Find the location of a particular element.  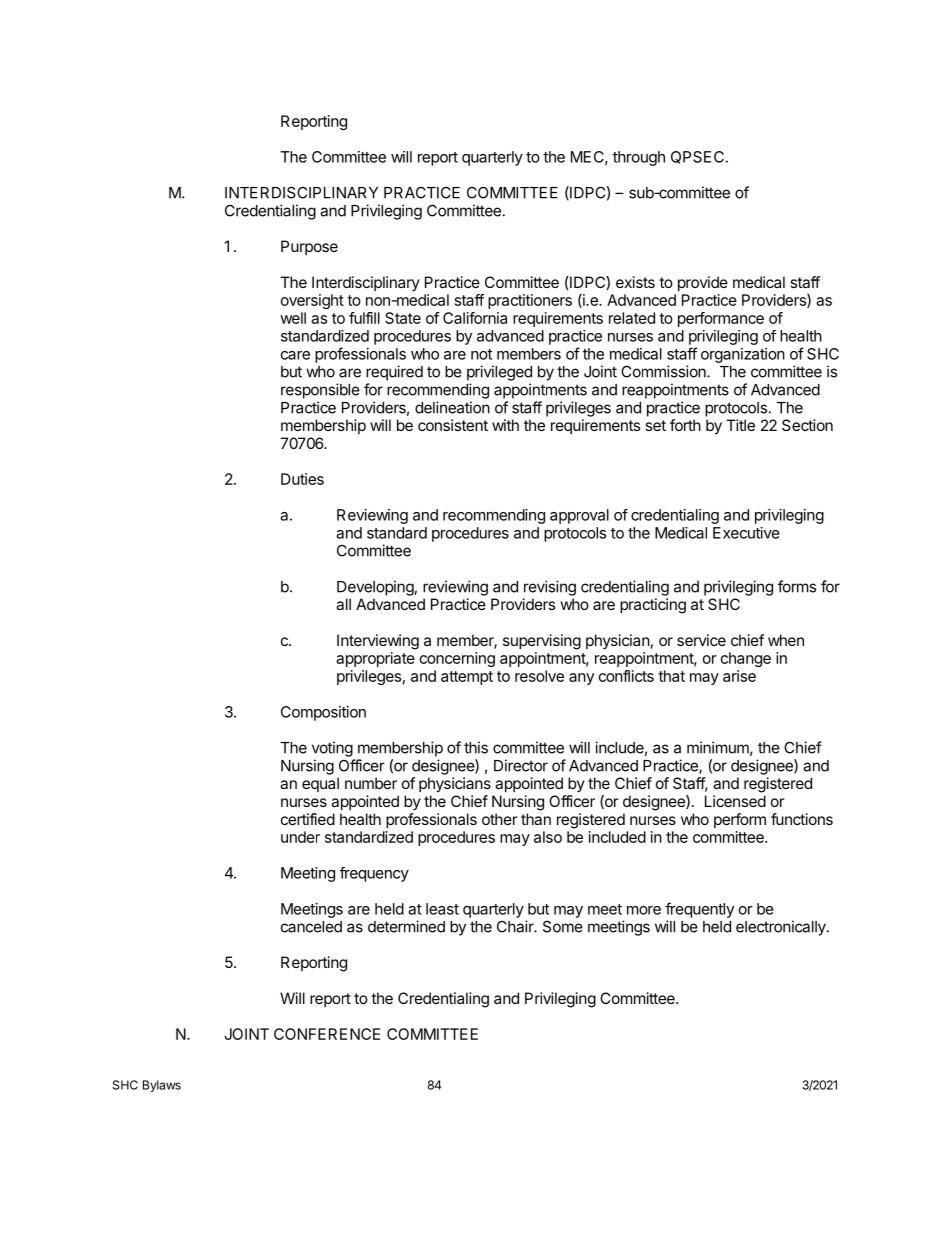

service is located at coordinates (701, 640).
